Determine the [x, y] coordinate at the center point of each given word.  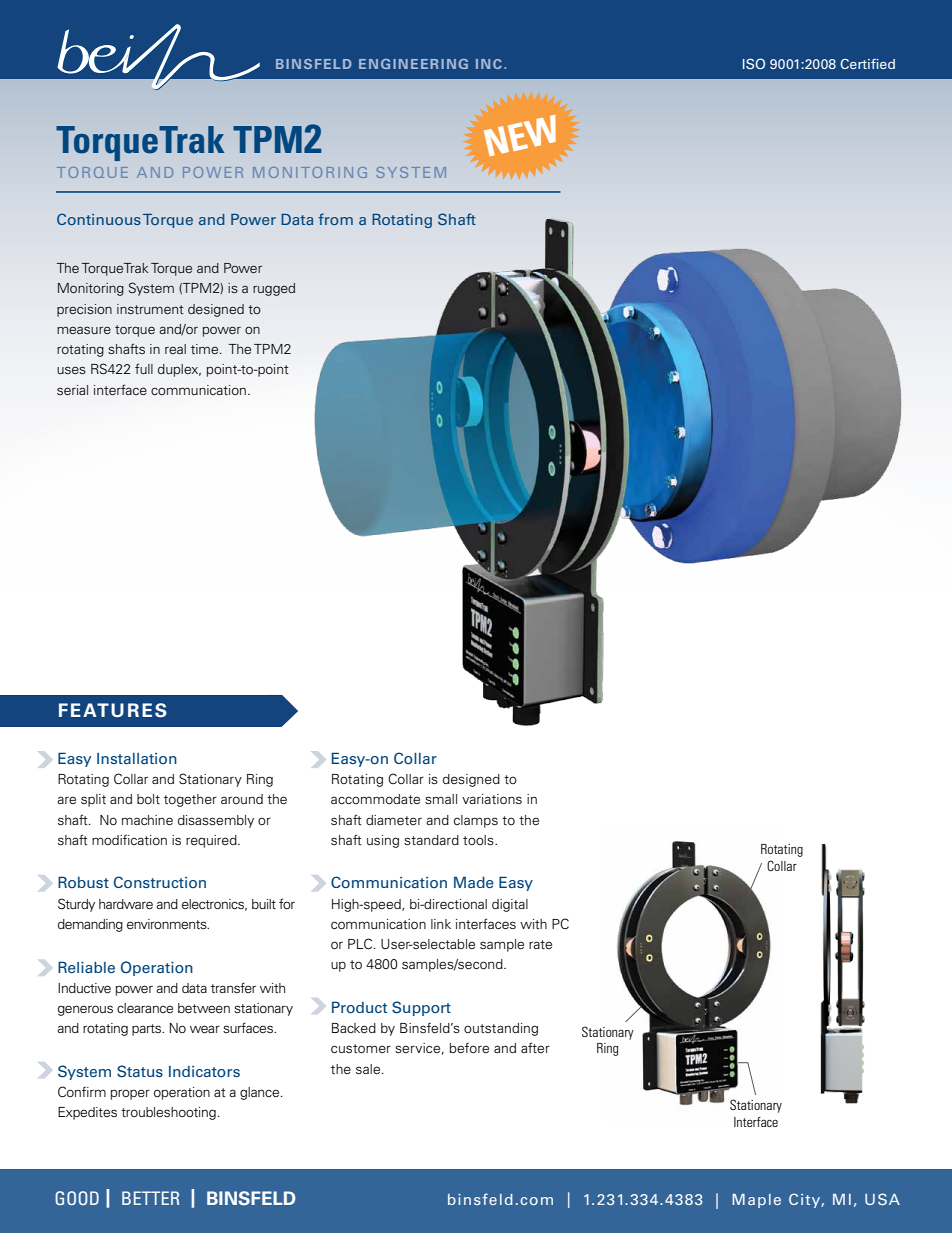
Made [474, 882]
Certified [867, 64]
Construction [160, 882]
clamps [476, 821]
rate [540, 944]
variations [492, 799]
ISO [754, 63]
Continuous [99, 219]
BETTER [150, 1198]
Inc [489, 64]
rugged [274, 289]
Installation [137, 758]
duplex [179, 370]
